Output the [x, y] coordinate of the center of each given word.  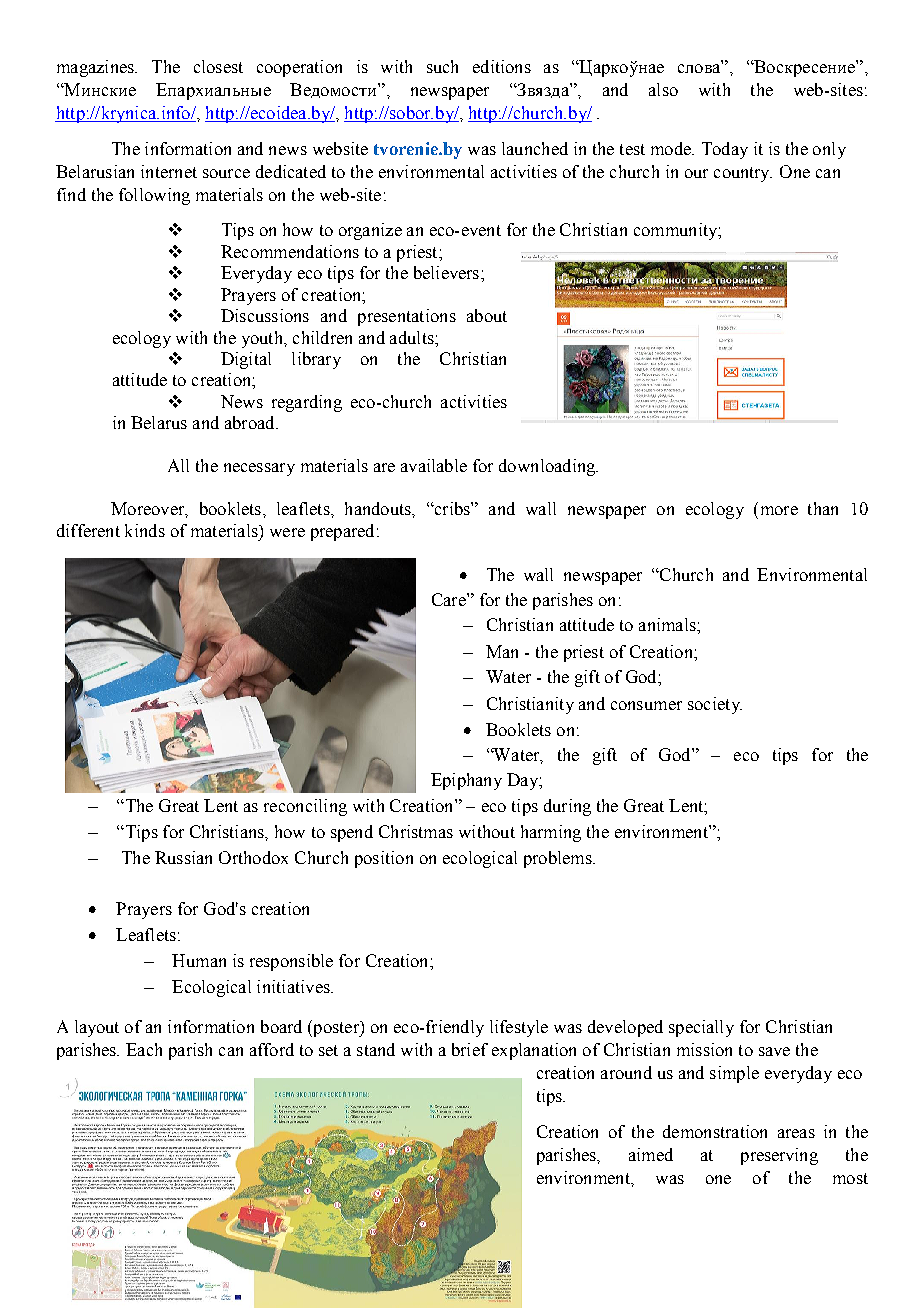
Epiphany [466, 781]
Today [725, 150]
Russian [183, 857]
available [434, 465]
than [823, 508]
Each [144, 1049]
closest [218, 66]
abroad [251, 422]
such [442, 66]
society [715, 705]
